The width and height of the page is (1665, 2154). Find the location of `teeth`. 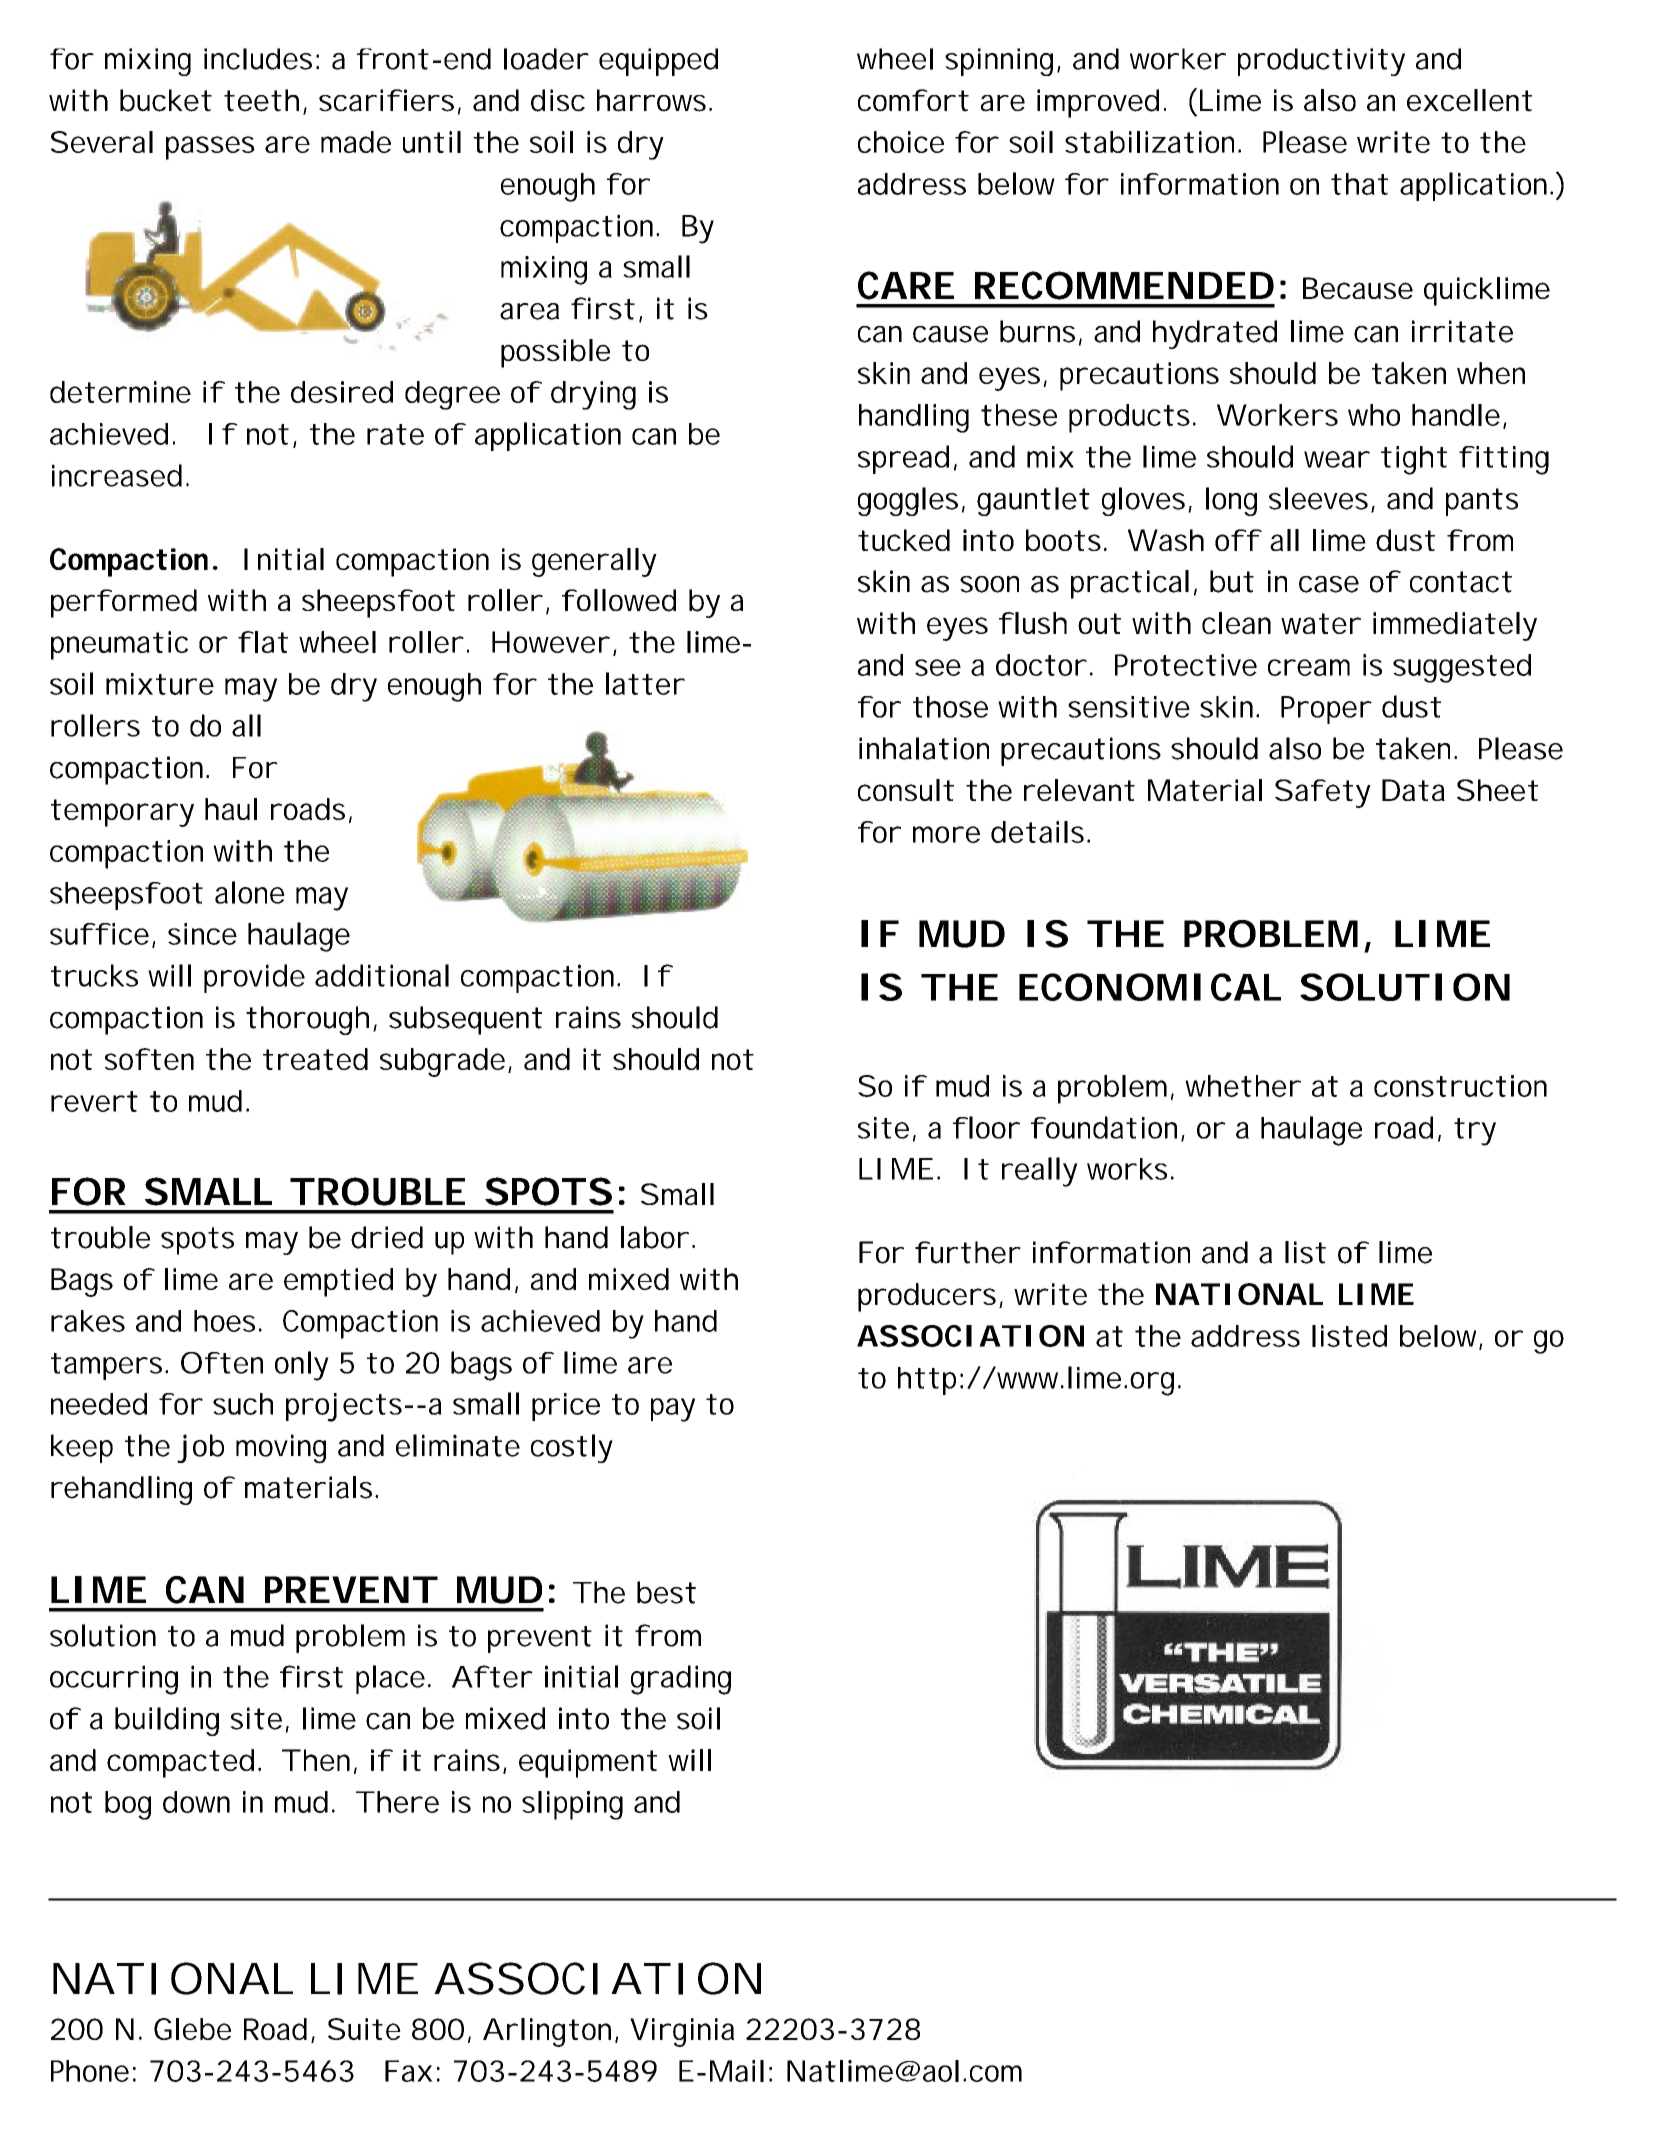

teeth is located at coordinates (261, 100).
